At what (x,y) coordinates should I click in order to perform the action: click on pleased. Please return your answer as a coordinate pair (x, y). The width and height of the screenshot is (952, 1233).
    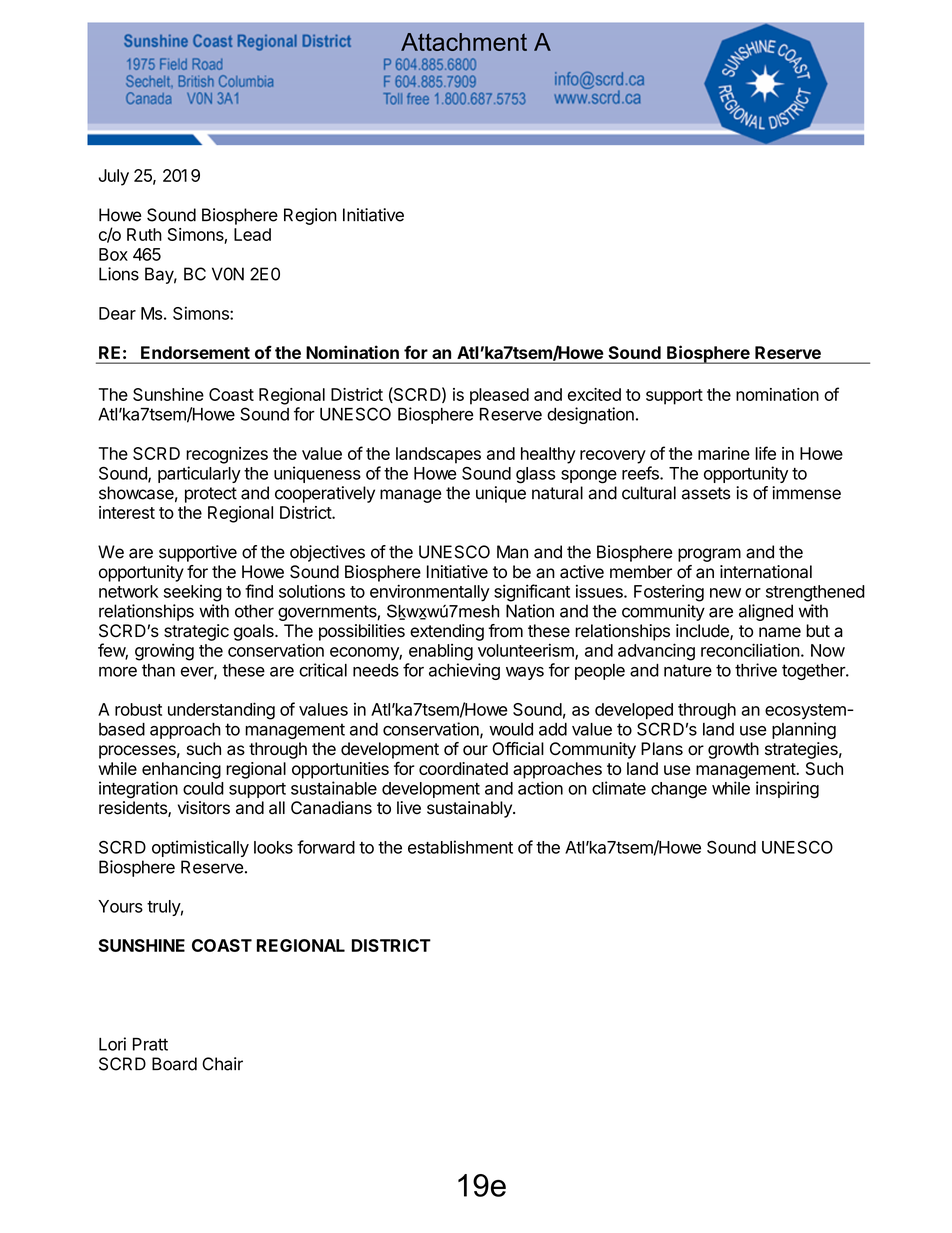
    Looking at the image, I should click on (499, 396).
